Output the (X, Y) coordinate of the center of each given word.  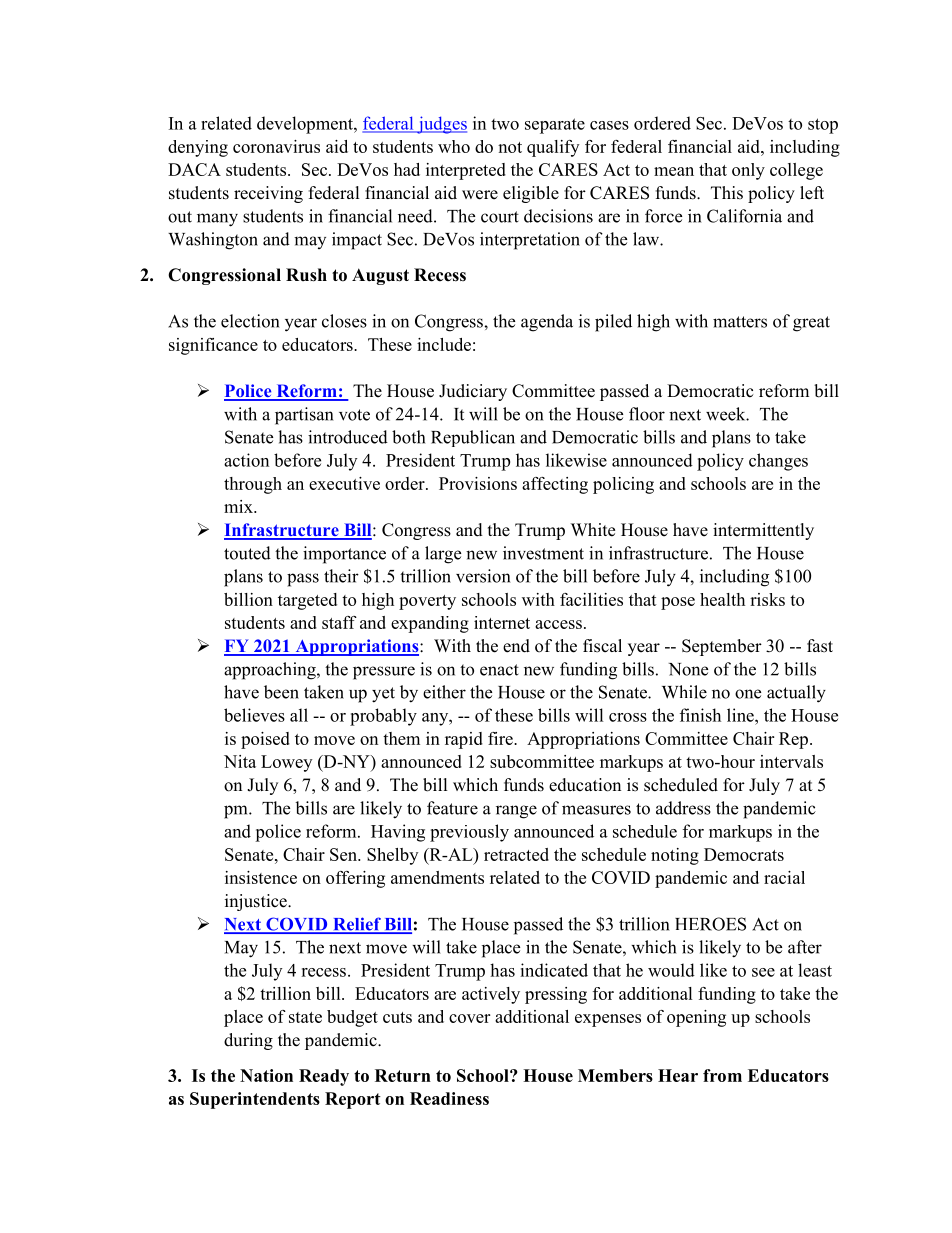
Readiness (449, 1098)
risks (767, 599)
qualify (553, 148)
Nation (266, 1075)
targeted (307, 601)
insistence (261, 877)
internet (502, 622)
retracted (516, 854)
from (722, 1075)
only (748, 171)
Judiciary (473, 392)
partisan (304, 416)
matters (740, 322)
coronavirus (276, 146)
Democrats (744, 854)
